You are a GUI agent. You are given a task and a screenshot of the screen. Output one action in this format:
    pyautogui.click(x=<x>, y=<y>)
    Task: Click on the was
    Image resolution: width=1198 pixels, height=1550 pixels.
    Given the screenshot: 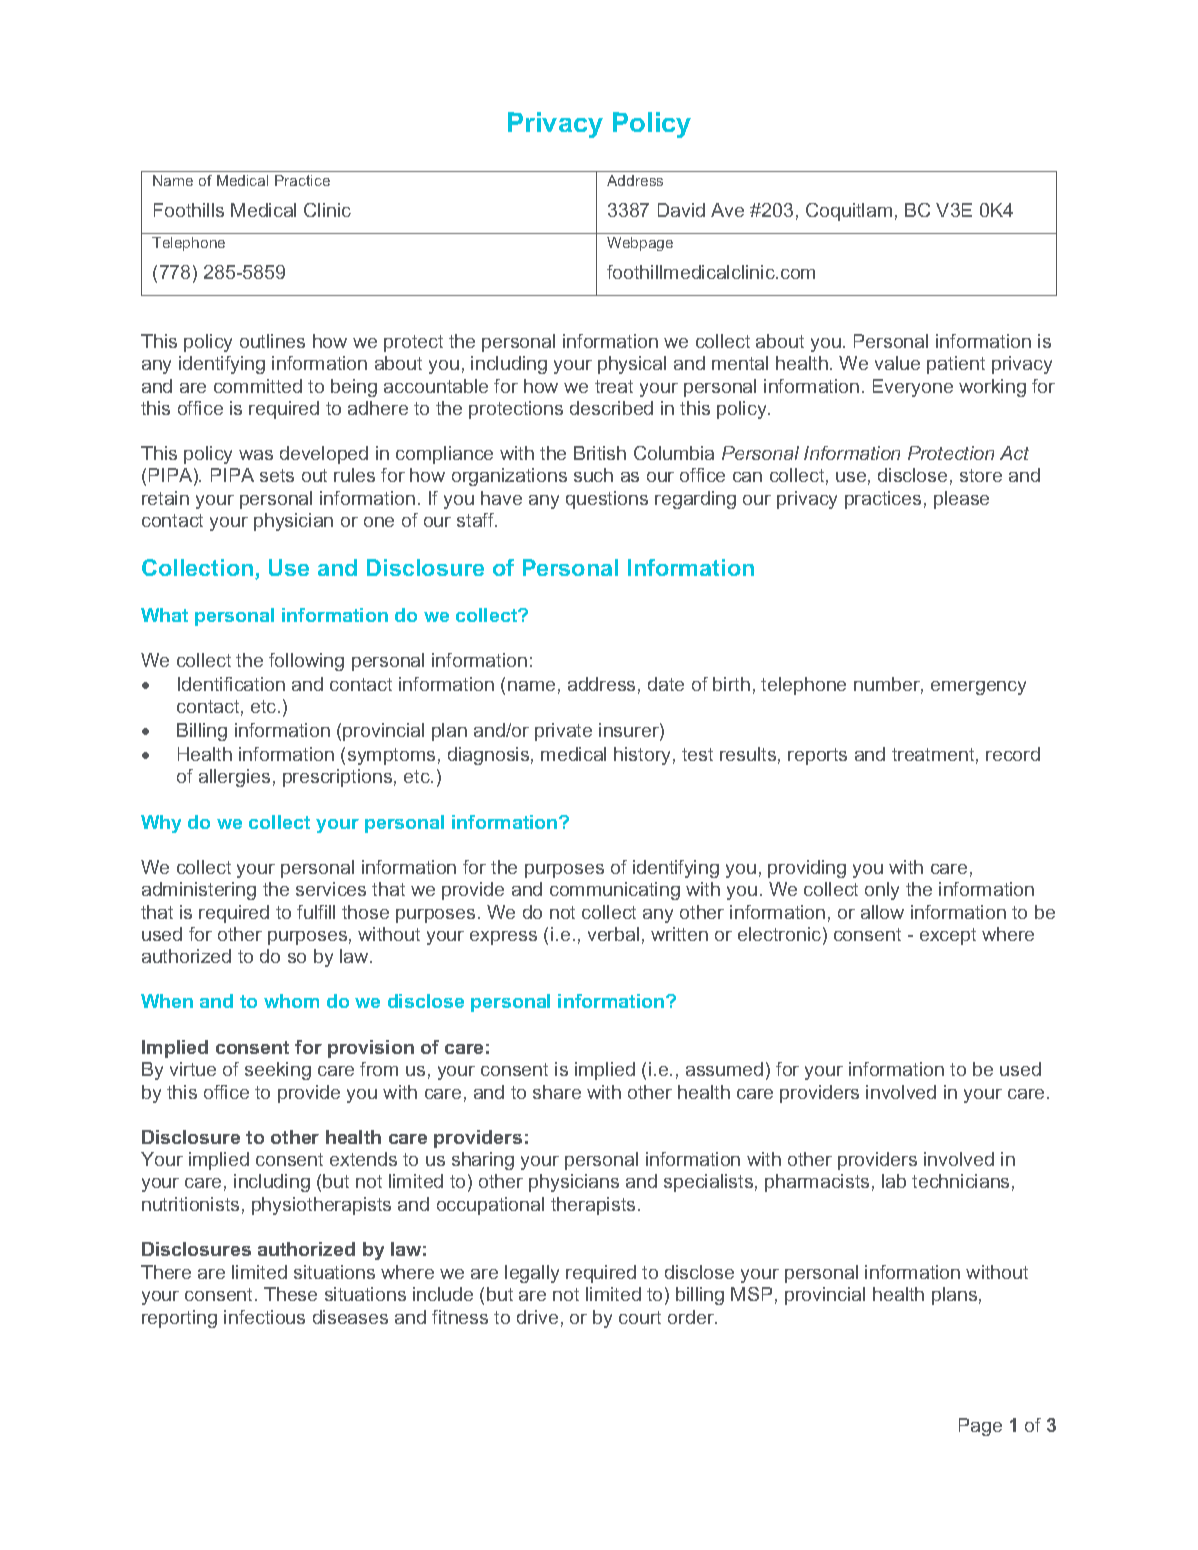 What is the action you would take?
    pyautogui.click(x=256, y=455)
